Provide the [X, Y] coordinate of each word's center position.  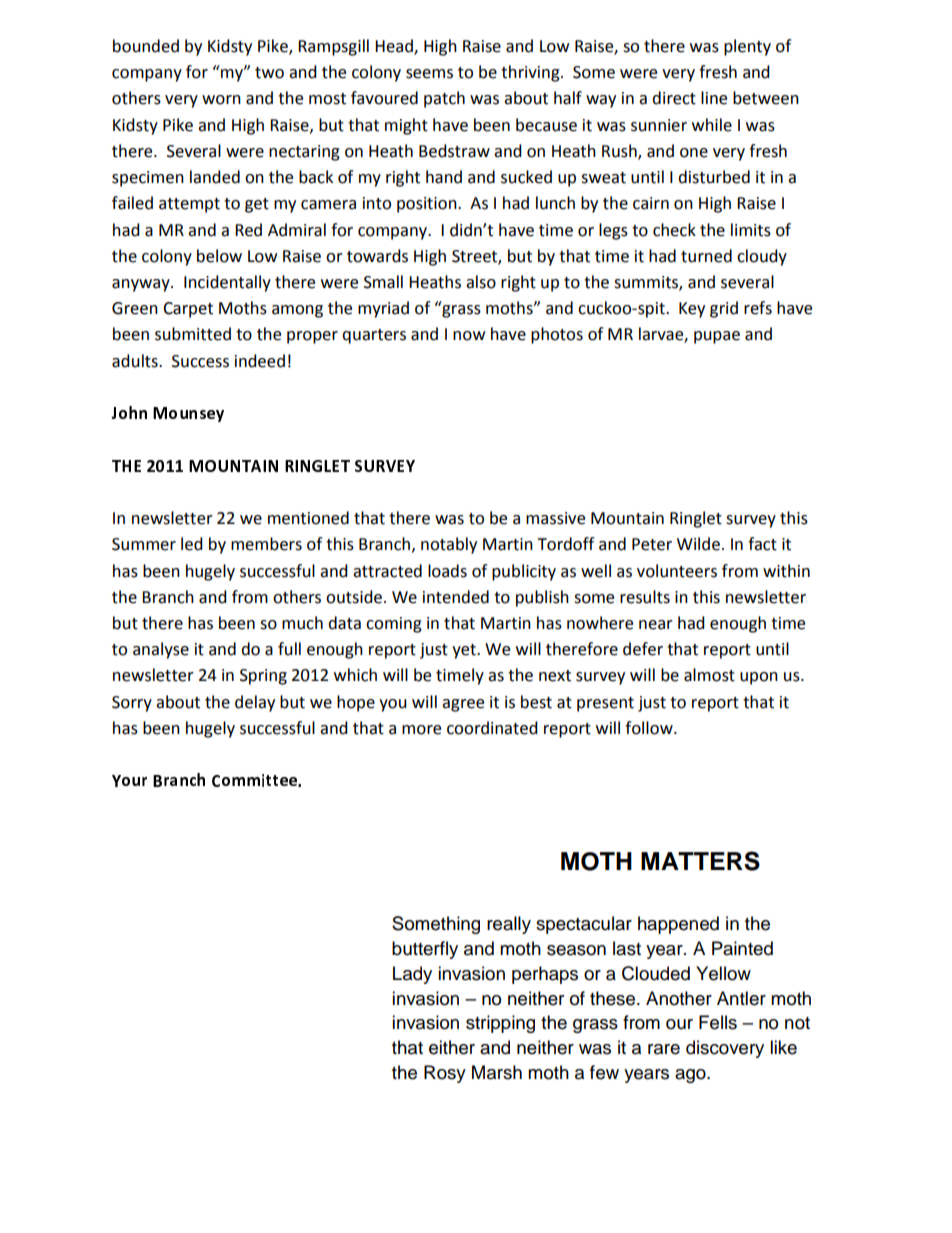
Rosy [445, 1074]
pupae [717, 337]
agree [463, 705]
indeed [260, 361]
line [714, 98]
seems [429, 74]
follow [650, 728]
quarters [374, 336]
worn [221, 100]
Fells [718, 1022]
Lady [412, 975]
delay [255, 703]
